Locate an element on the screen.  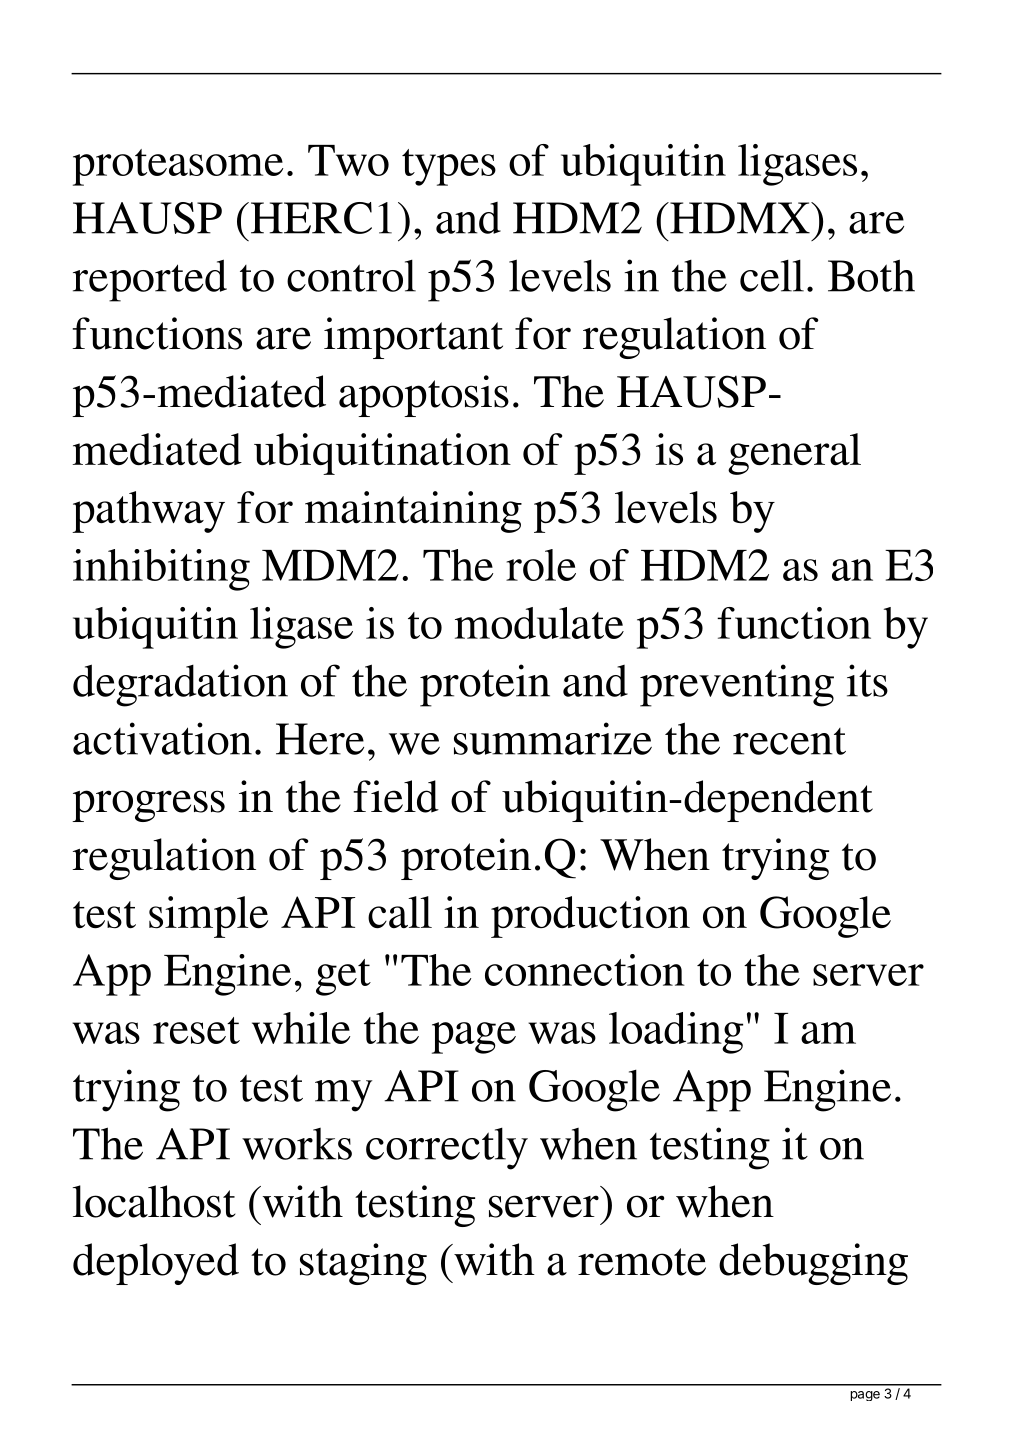
proteasome is located at coordinates (178, 167).
